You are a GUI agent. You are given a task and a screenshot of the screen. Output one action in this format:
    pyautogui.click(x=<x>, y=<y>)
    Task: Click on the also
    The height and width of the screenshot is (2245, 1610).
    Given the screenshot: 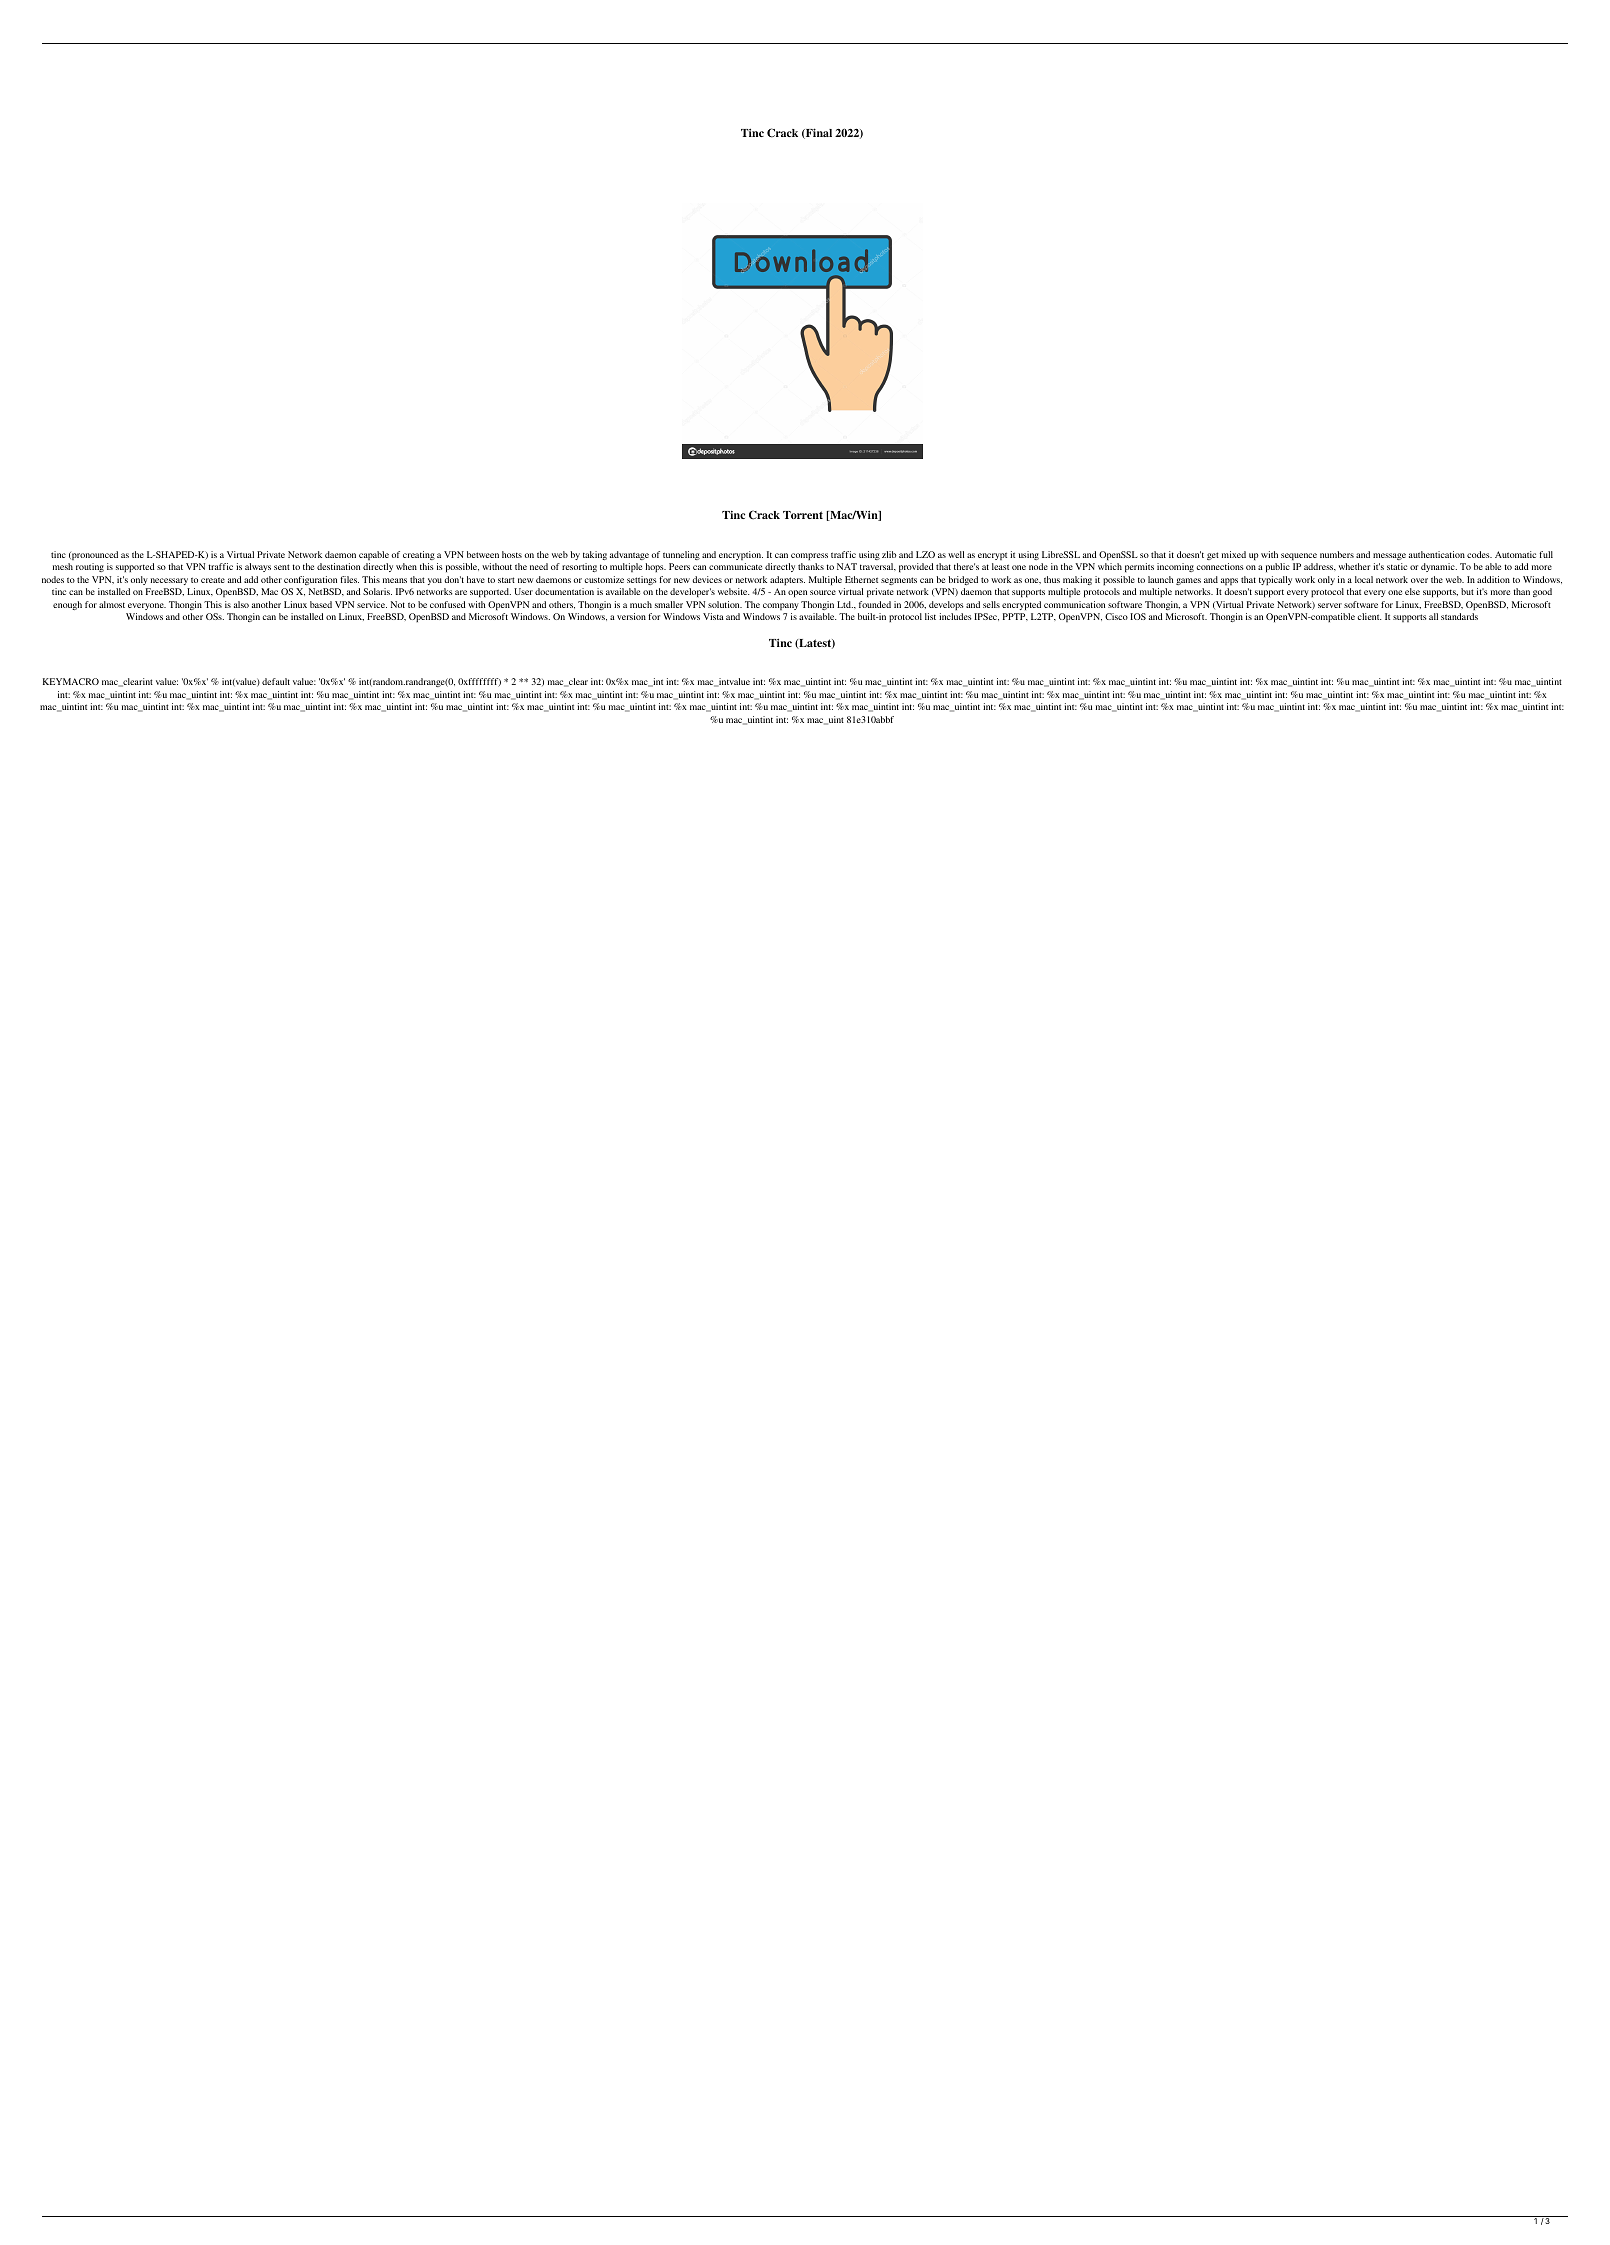 What is the action you would take?
    pyautogui.click(x=241, y=604)
